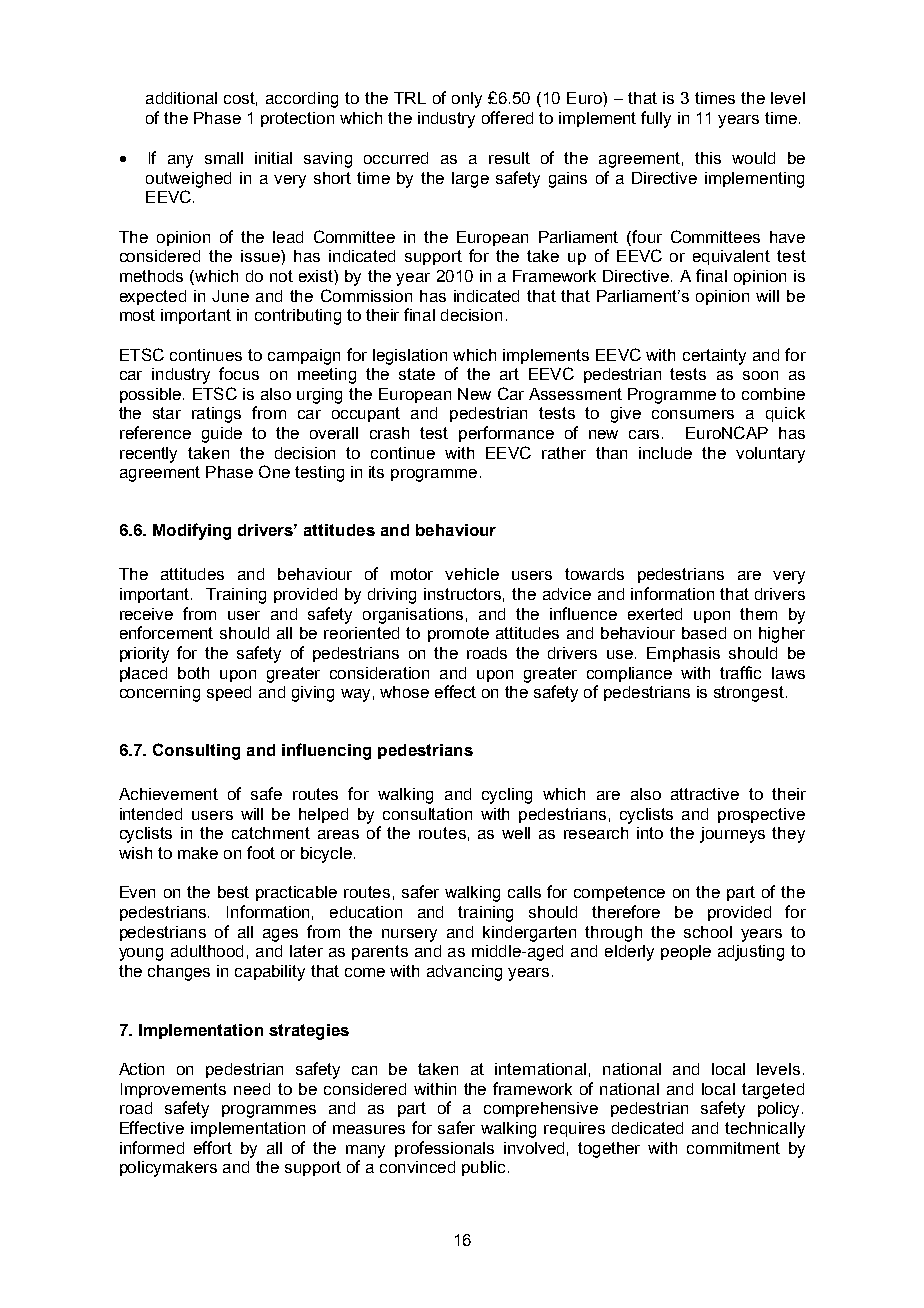  Describe the element at coordinates (708, 158) in the page. I see `this` at that location.
